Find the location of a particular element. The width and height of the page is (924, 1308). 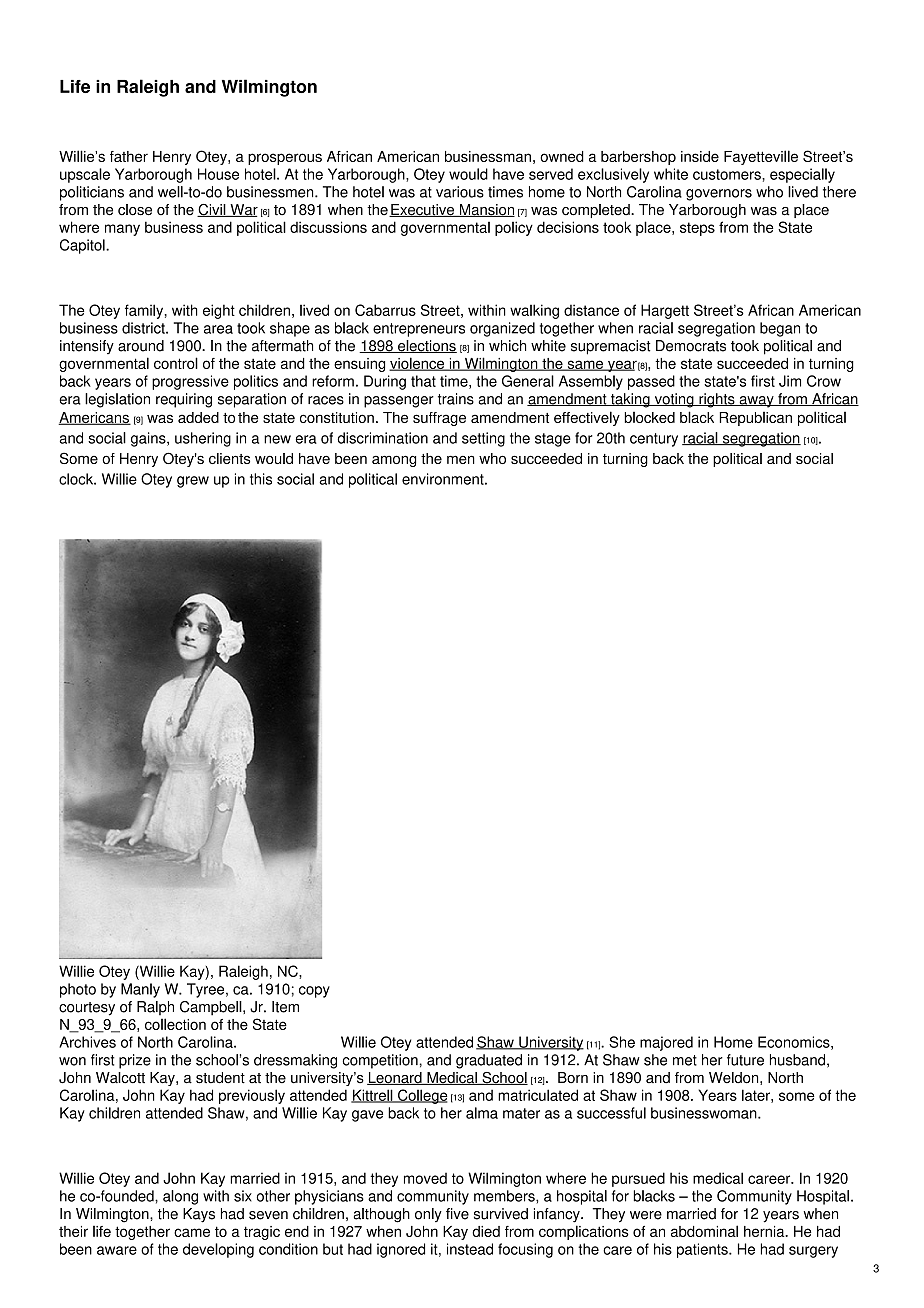

customers is located at coordinates (728, 174).
